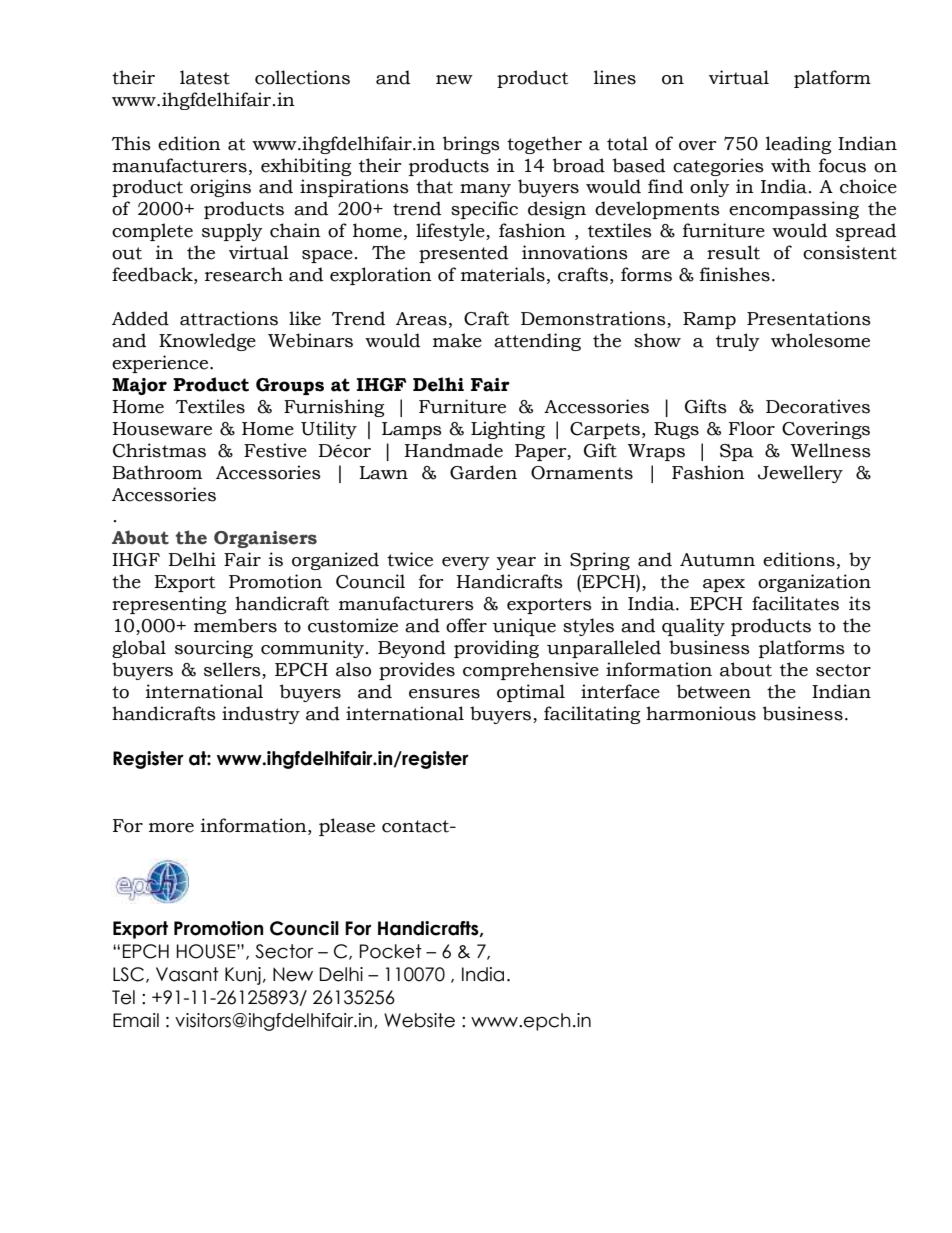 The height and width of the screenshot is (1233, 952). Describe the element at coordinates (516, 563) in the screenshot. I see `year` at that location.
